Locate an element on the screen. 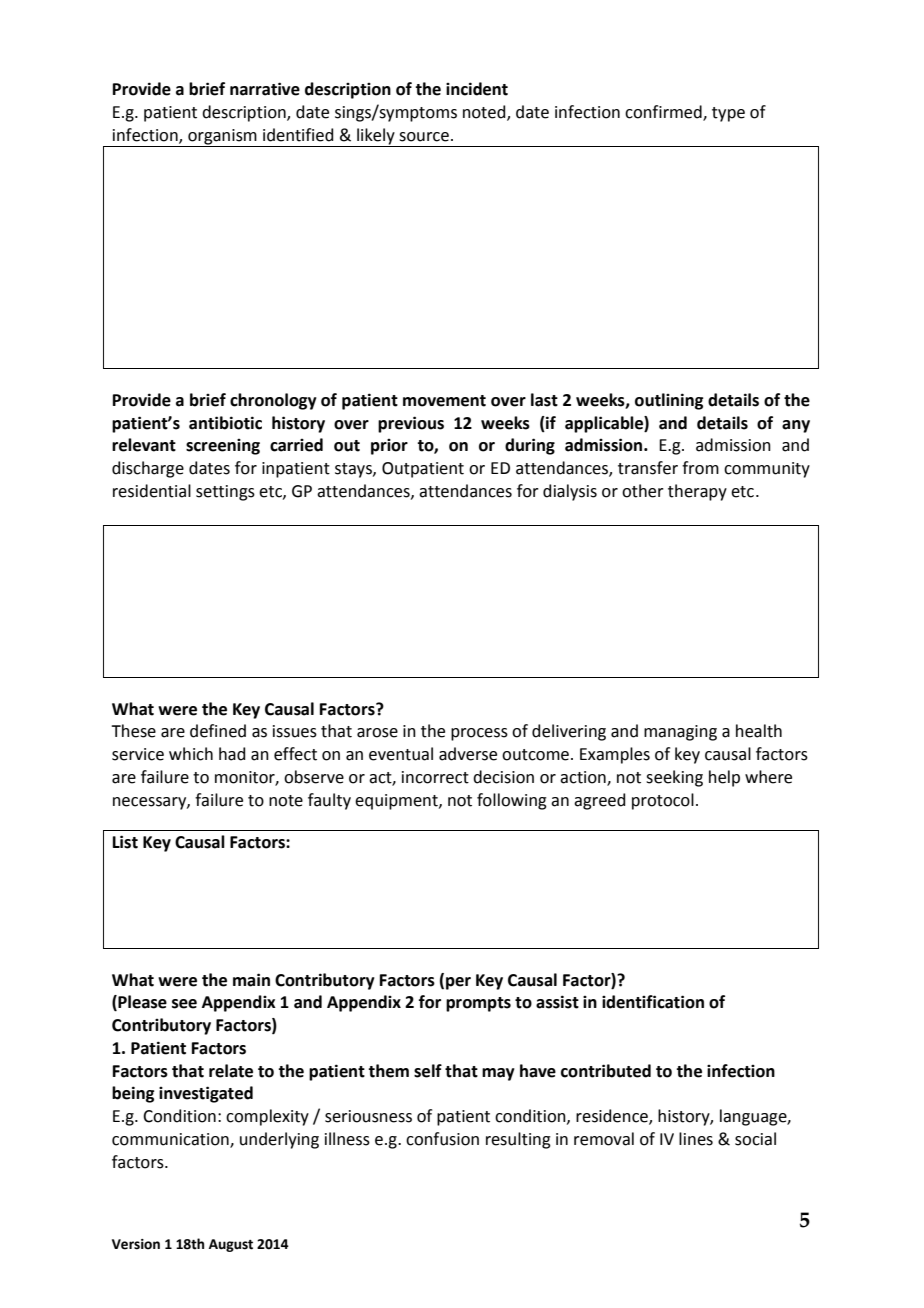 This screenshot has height=1308, width=924. confusion is located at coordinates (442, 1139).
